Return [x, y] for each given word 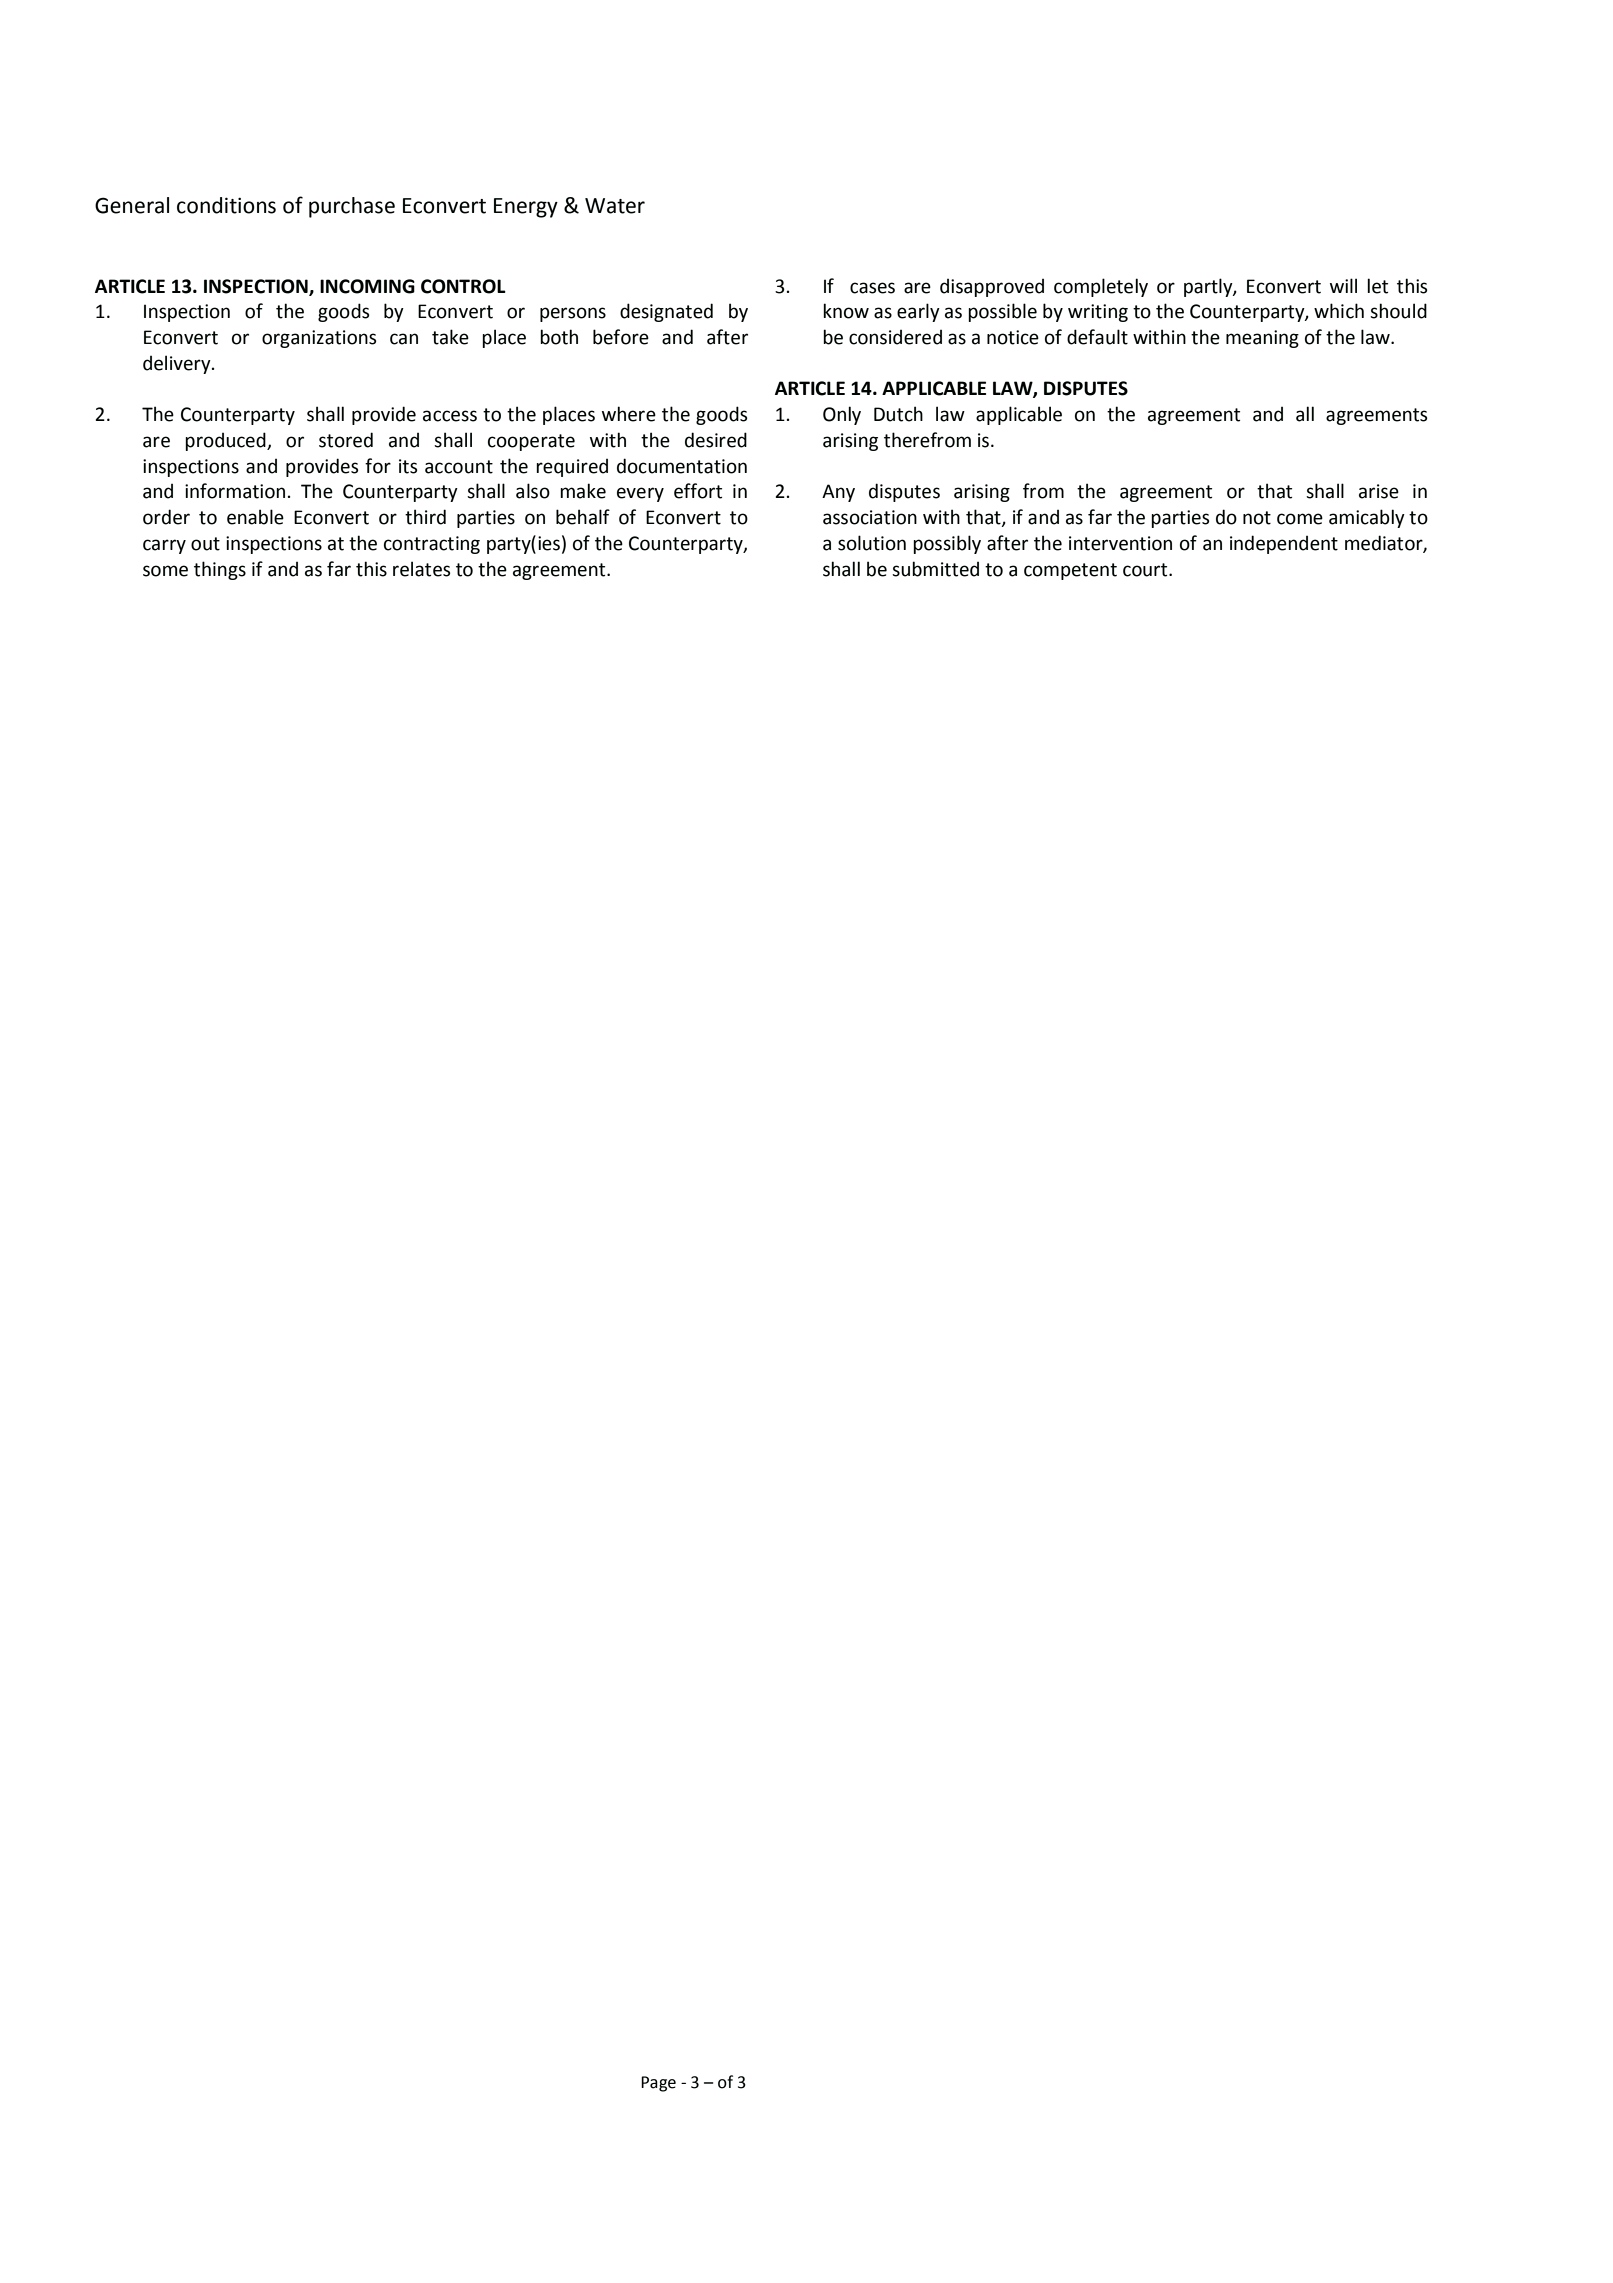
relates [421, 569]
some [165, 571]
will [1343, 285]
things [220, 570]
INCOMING [367, 286]
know [846, 311]
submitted [935, 569]
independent [1284, 544]
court [1146, 570]
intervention [1120, 543]
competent [1070, 571]
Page [658, 2084]
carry [164, 546]
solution [872, 543]
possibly [947, 544]
